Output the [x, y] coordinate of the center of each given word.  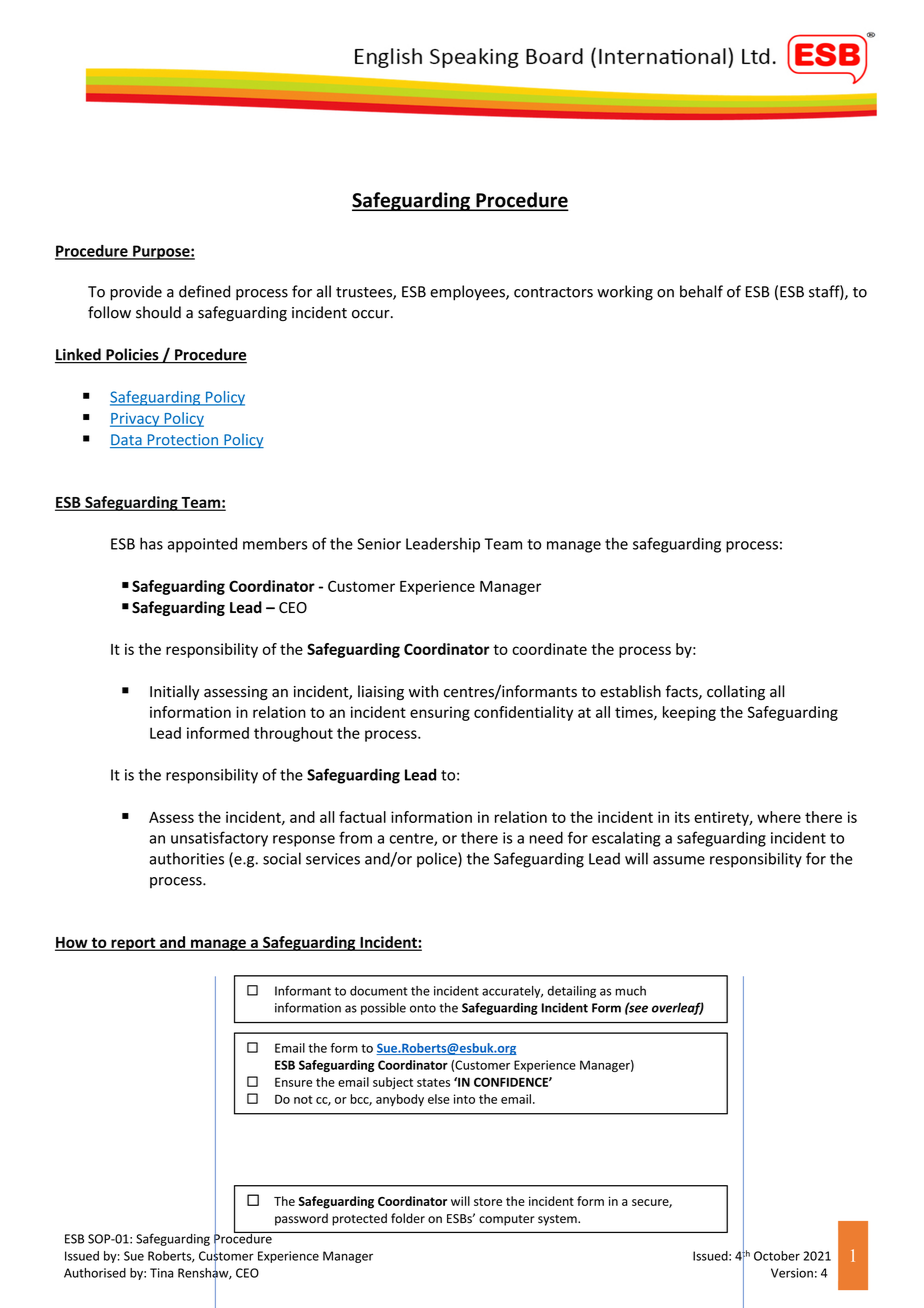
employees [468, 293]
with [423, 691]
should [158, 312]
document [379, 991]
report [133, 944]
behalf [701, 291]
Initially [174, 692]
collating [736, 692]
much [630, 991]
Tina [161, 1273]
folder [408, 1218]
